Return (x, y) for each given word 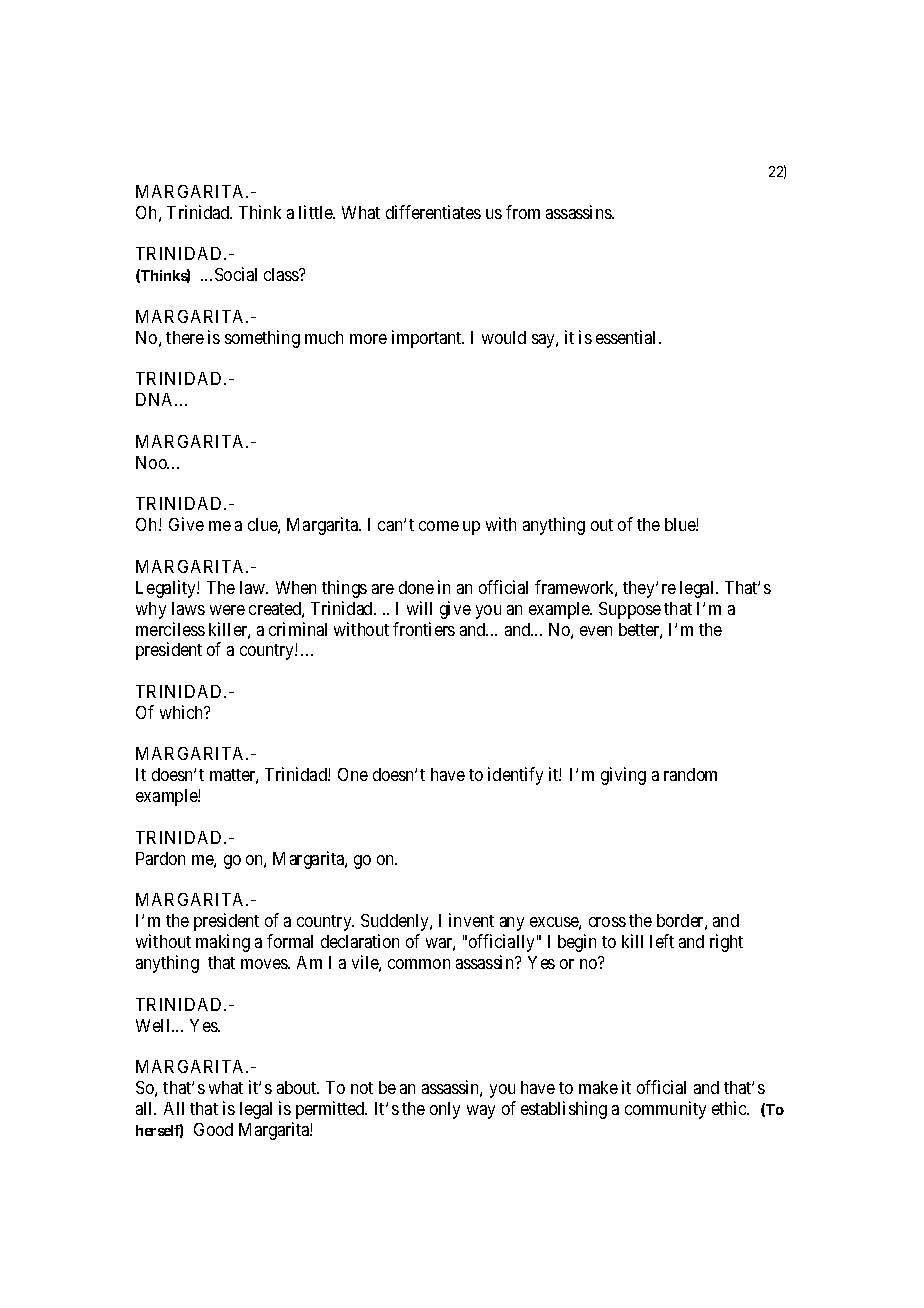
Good (213, 1129)
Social (236, 274)
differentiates (433, 212)
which (183, 712)
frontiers (424, 629)
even (596, 631)
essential (628, 337)
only (445, 1110)
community (665, 1110)
